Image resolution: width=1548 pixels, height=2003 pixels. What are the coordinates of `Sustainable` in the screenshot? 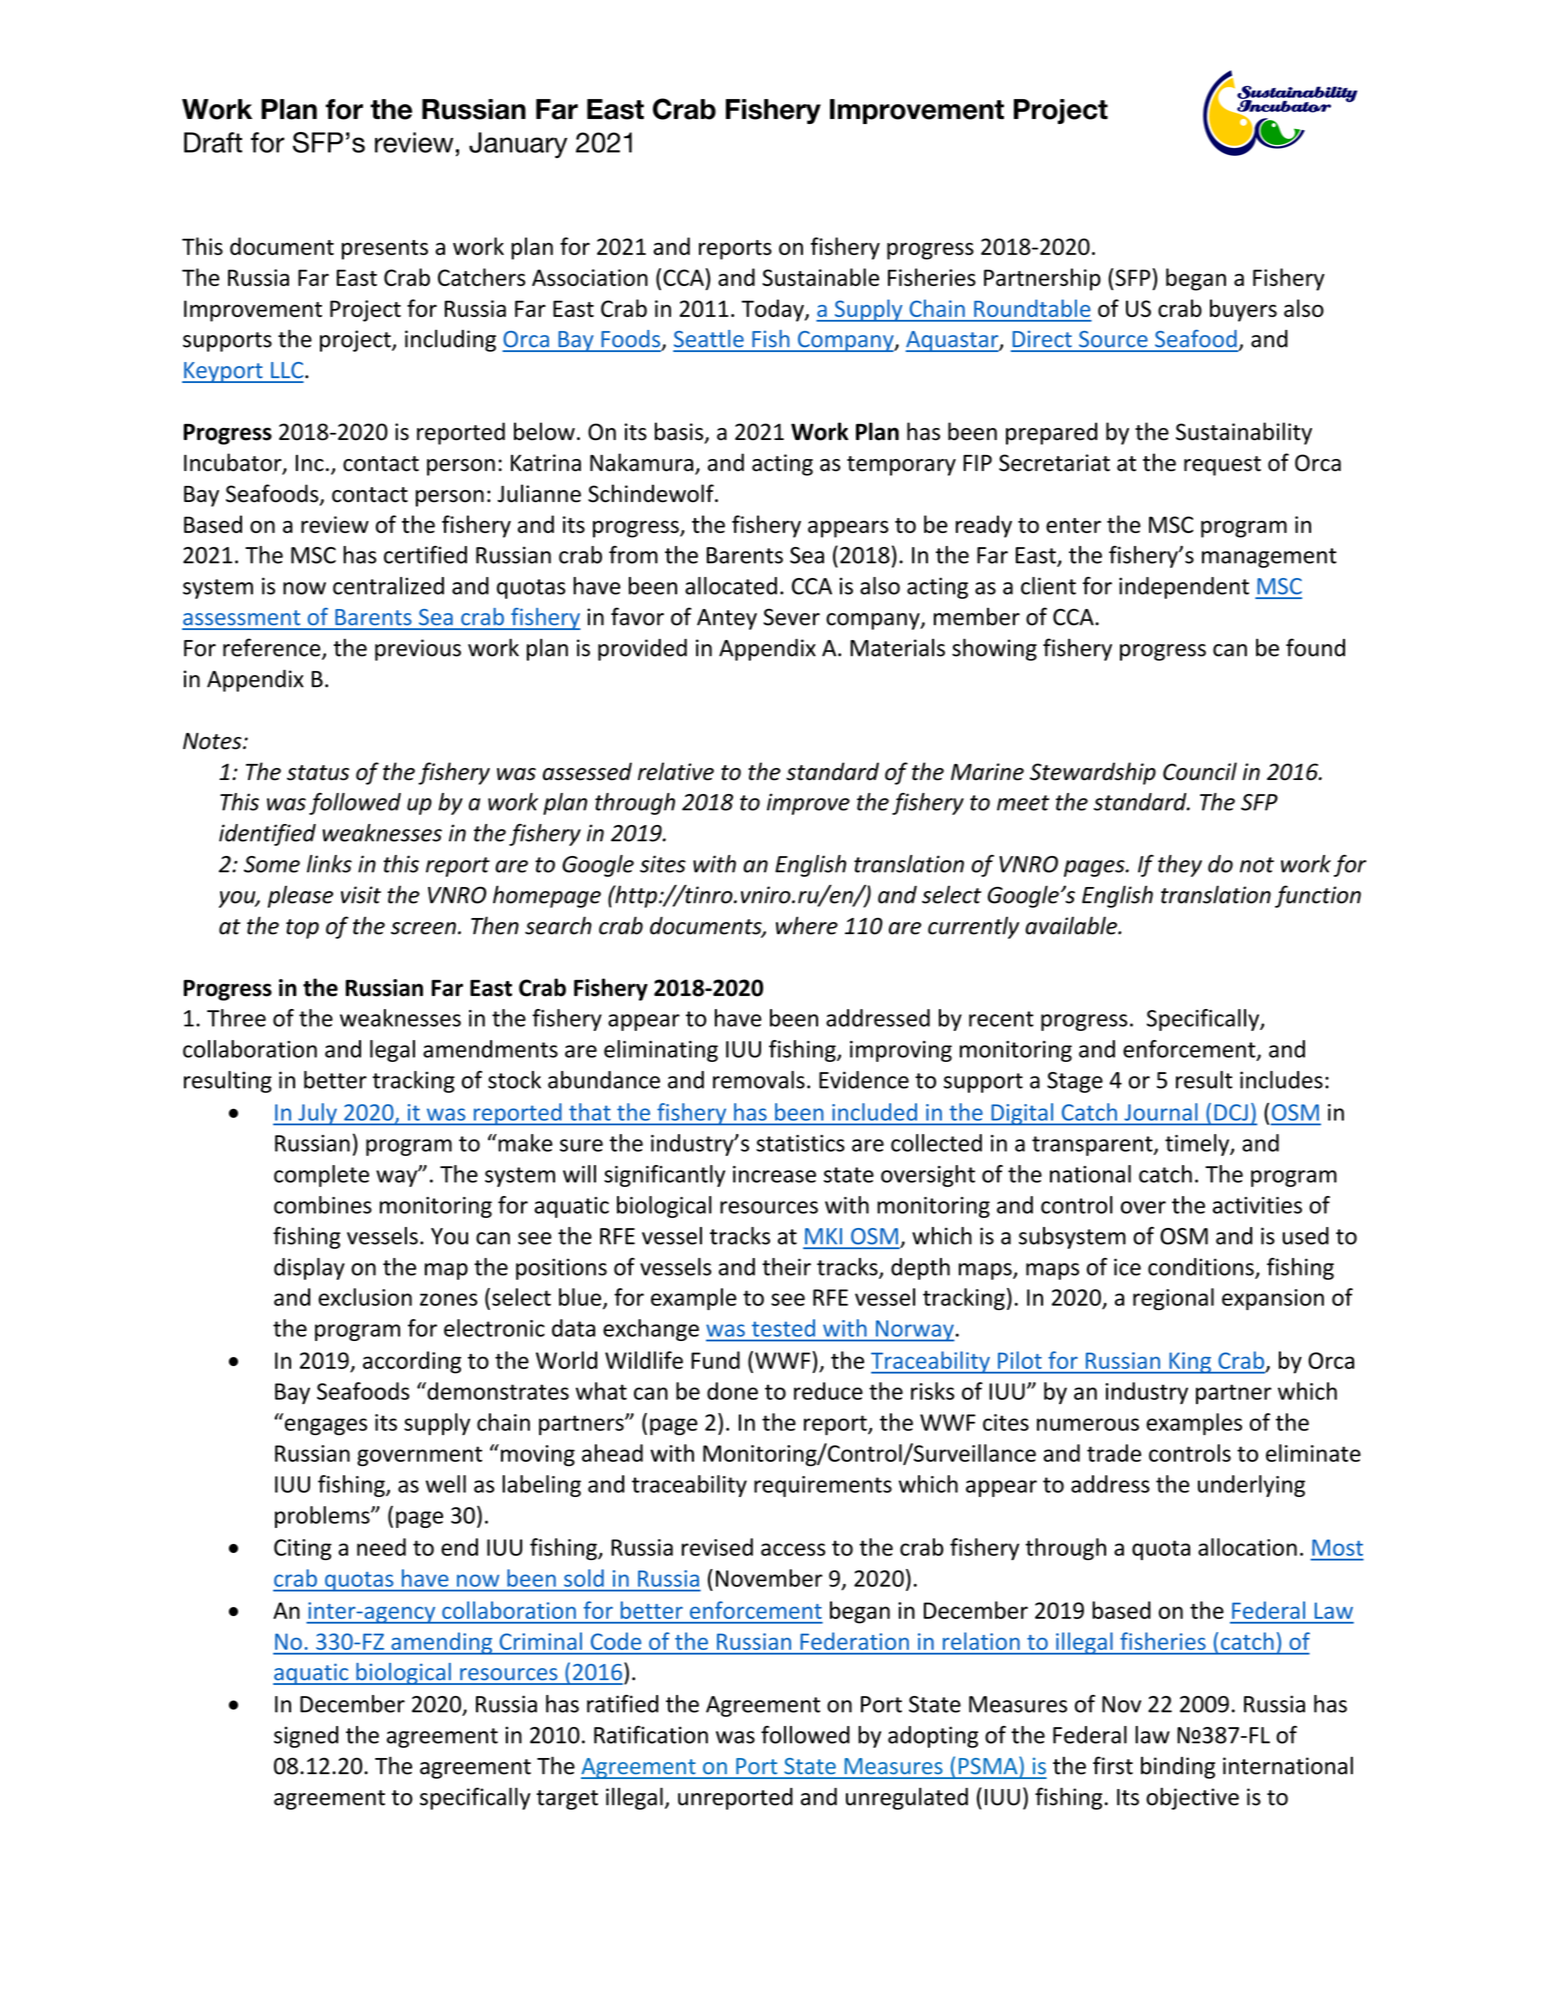 It's located at (820, 277).
